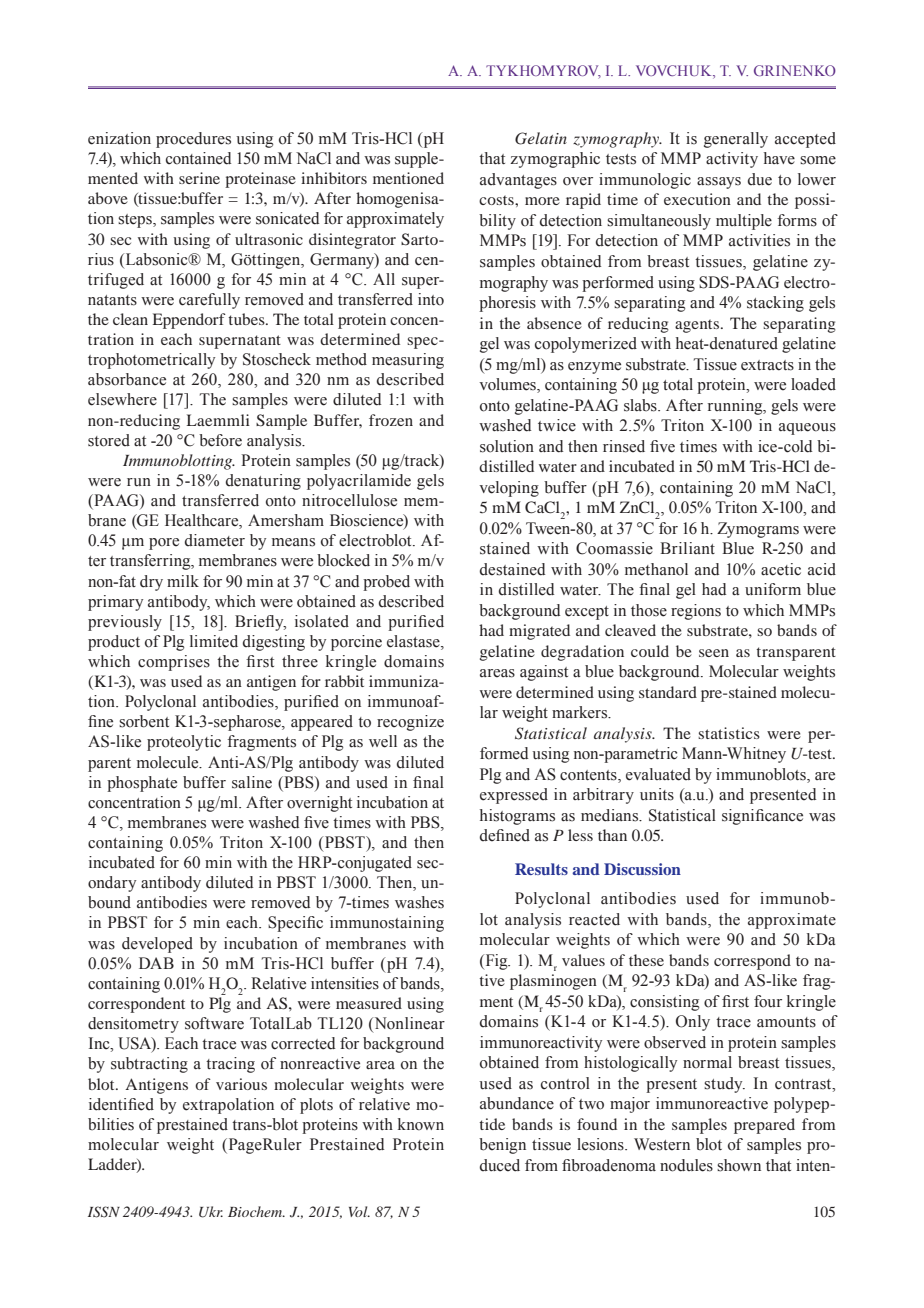 This screenshot has height=1308, width=924. What do you see at coordinates (739, 1165) in the screenshot?
I see `shown` at bounding box center [739, 1165].
